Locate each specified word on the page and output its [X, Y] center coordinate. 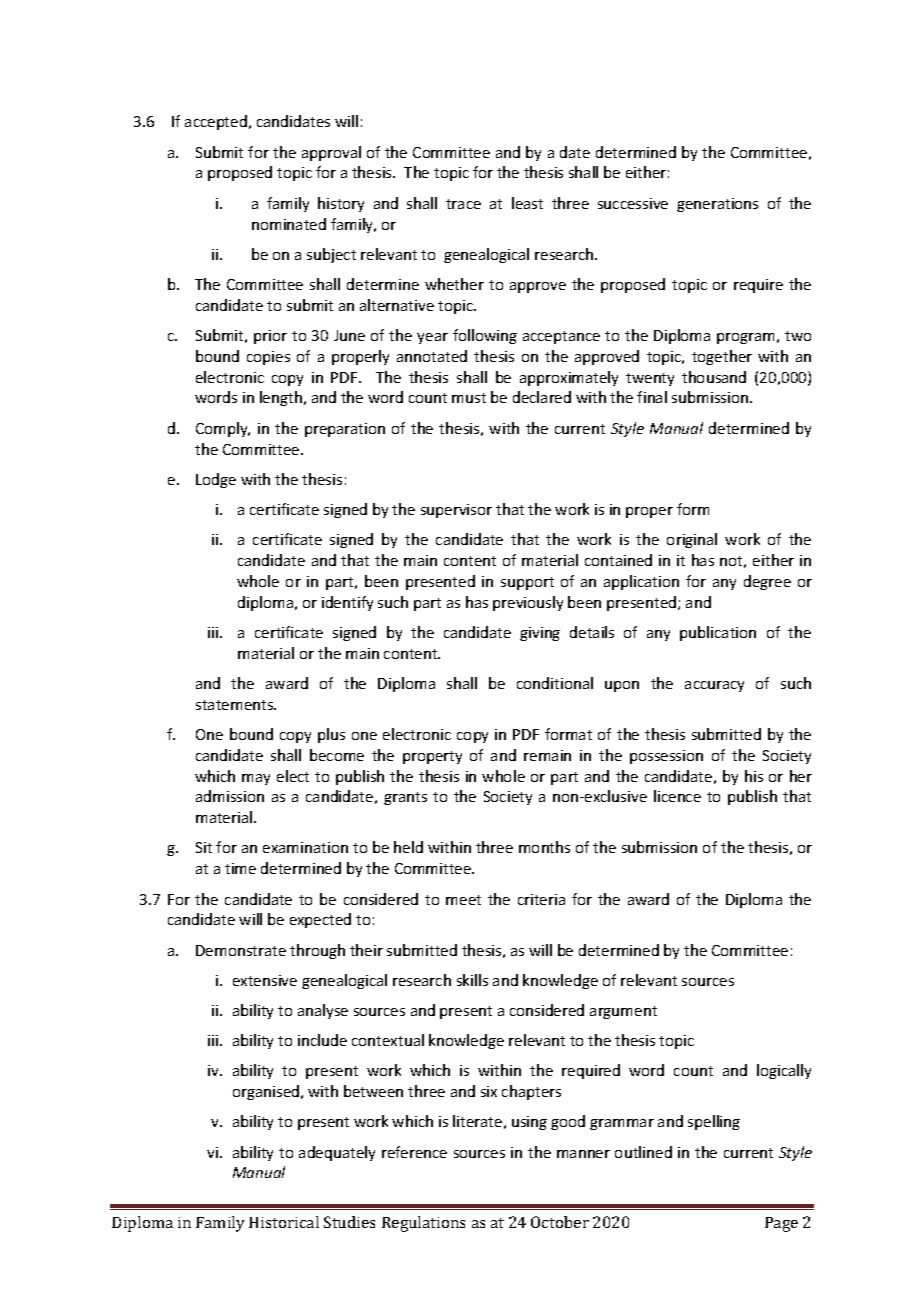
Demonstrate [241, 950]
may [256, 779]
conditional [555, 683]
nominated [289, 224]
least [527, 203]
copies [268, 358]
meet [463, 900]
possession [666, 757]
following [485, 336]
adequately [337, 1153]
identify [347, 603]
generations [717, 205]
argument [623, 1012]
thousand [714, 377]
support [527, 583]
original [692, 540]
